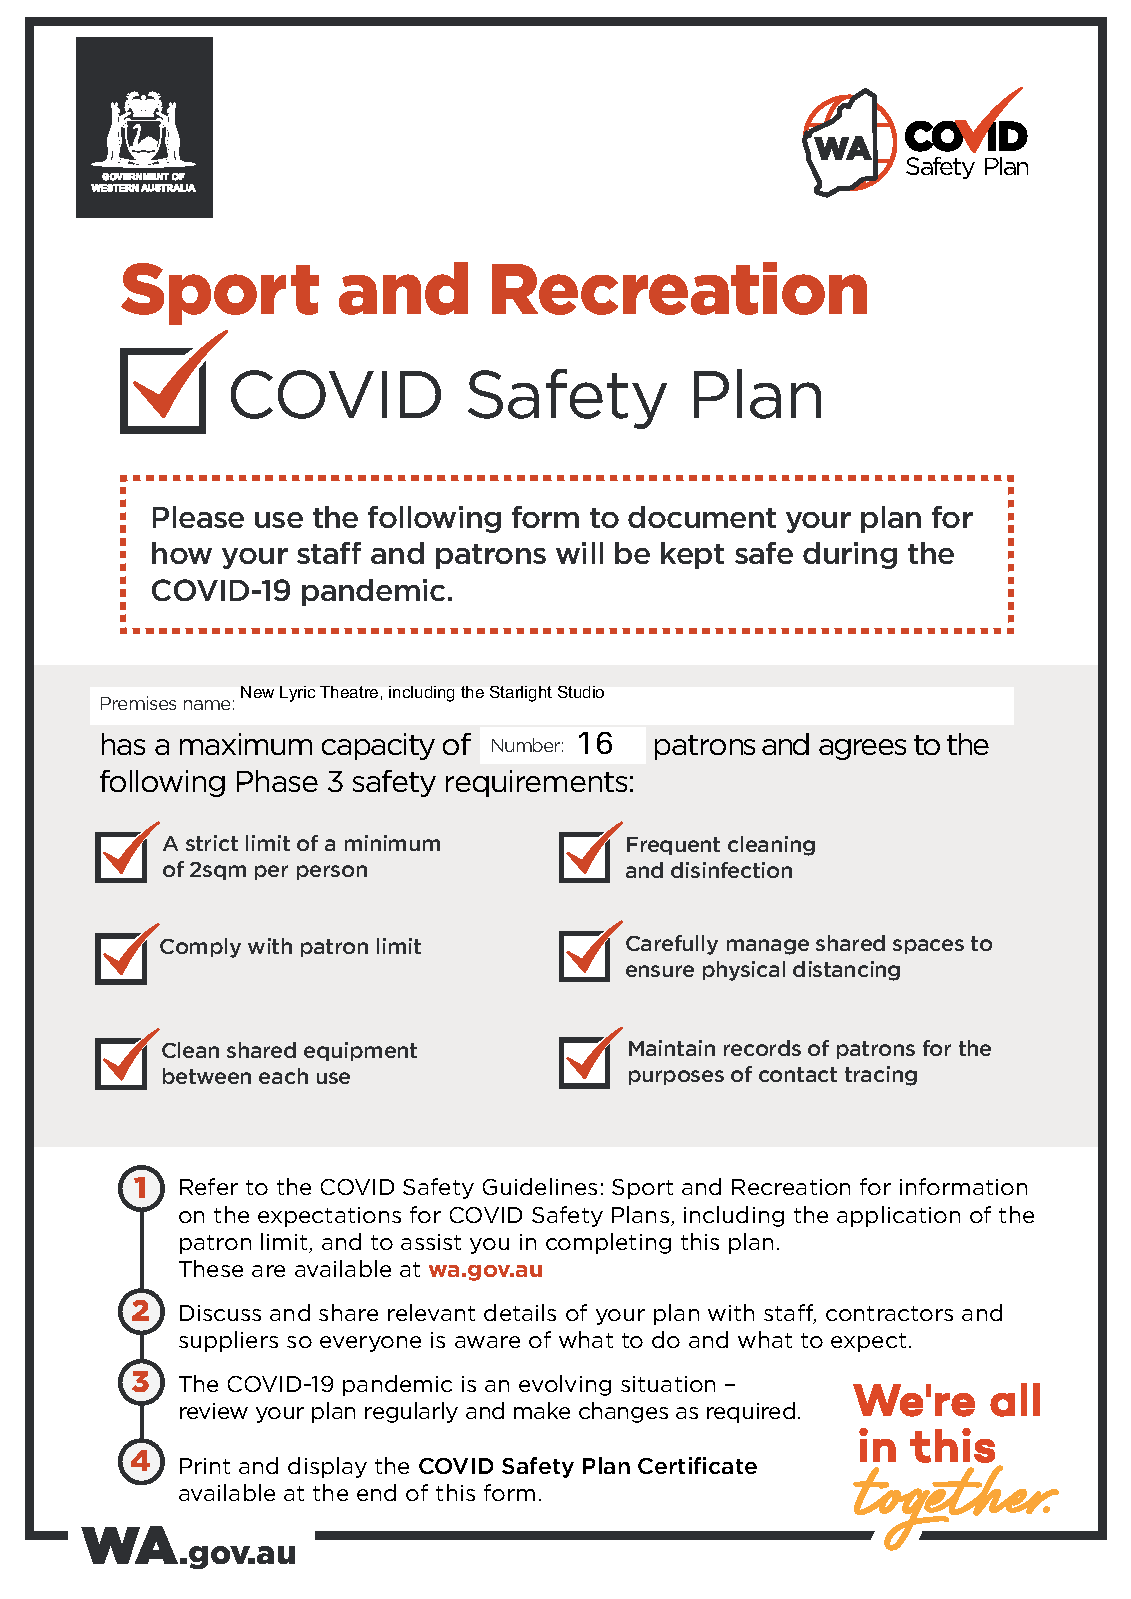  I want to click on will, so click(579, 553).
